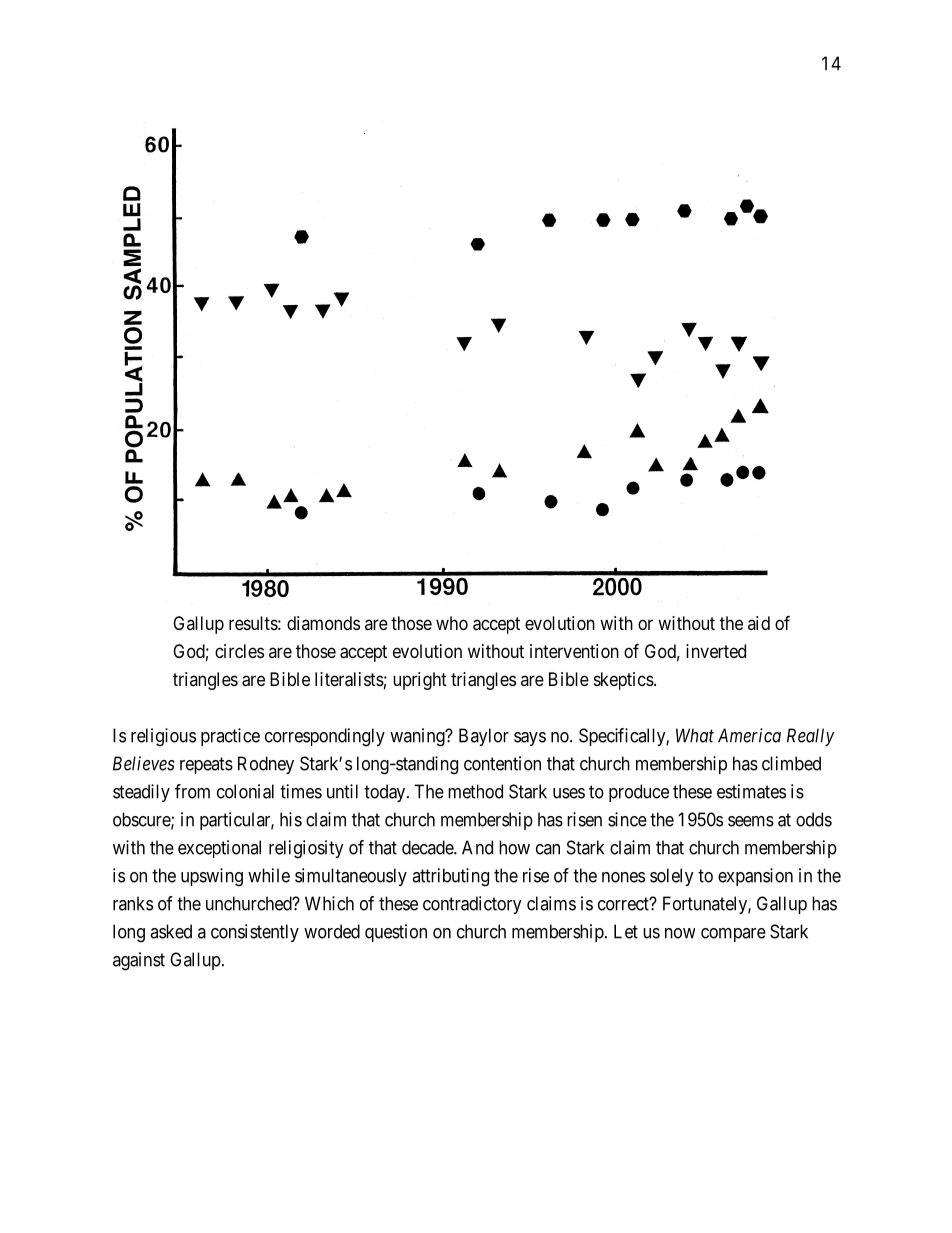 This image has width=952, height=1233. Describe the element at coordinates (239, 651) in the image. I see `circles` at that location.
